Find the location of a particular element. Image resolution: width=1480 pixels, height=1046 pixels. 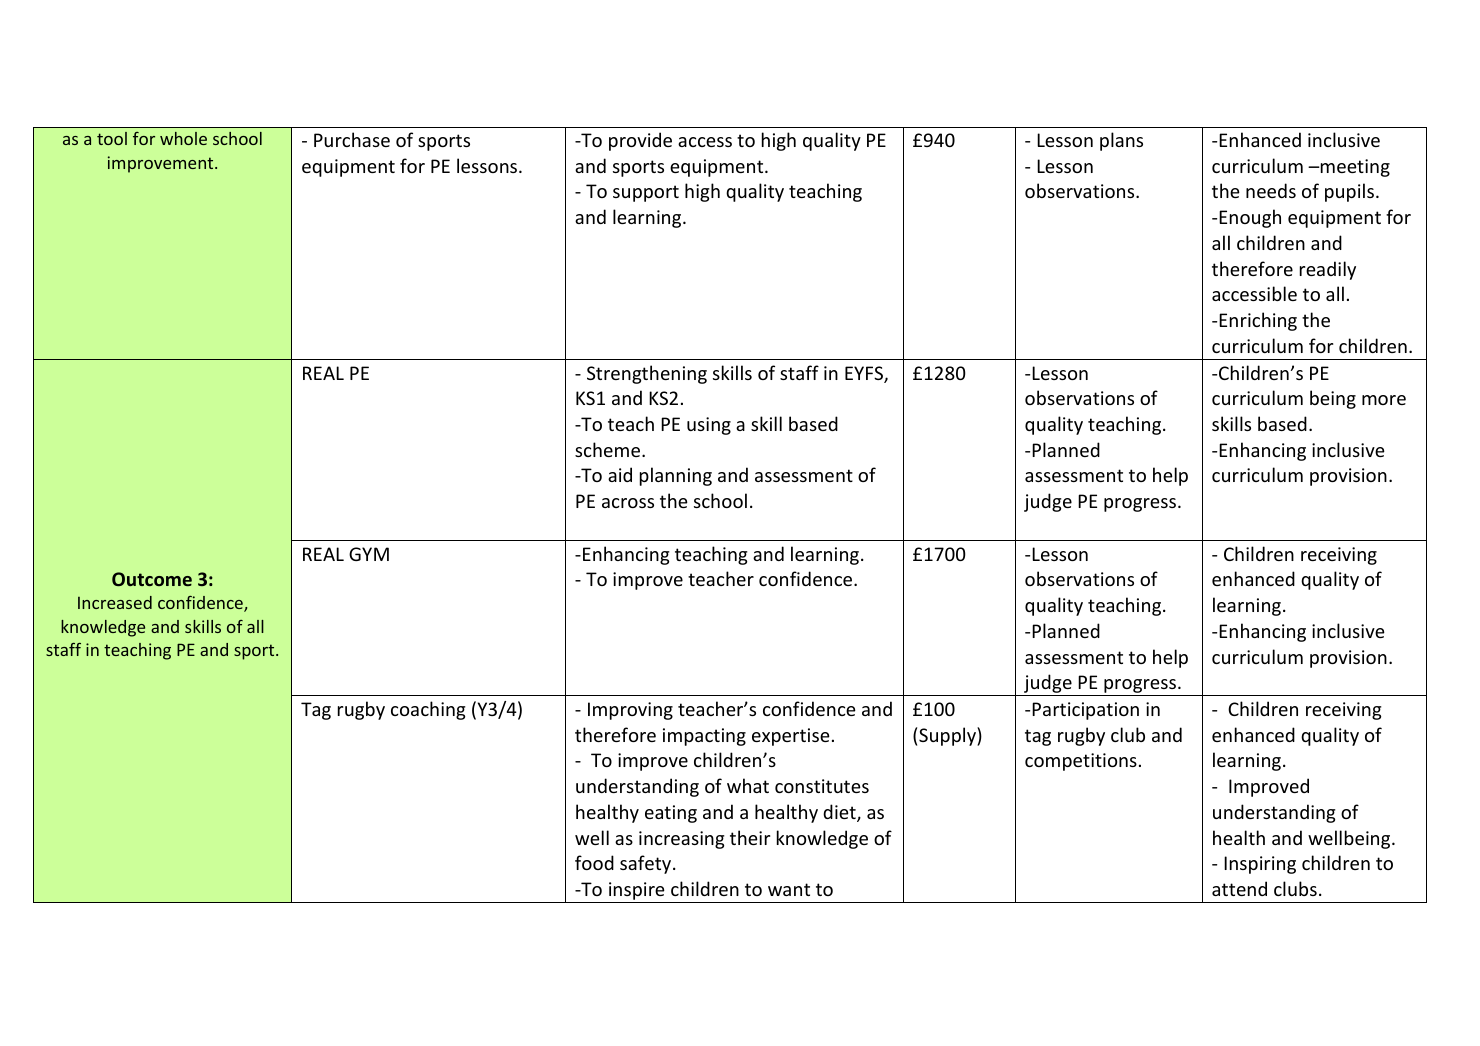

Inspiring is located at coordinates (1260, 865).
